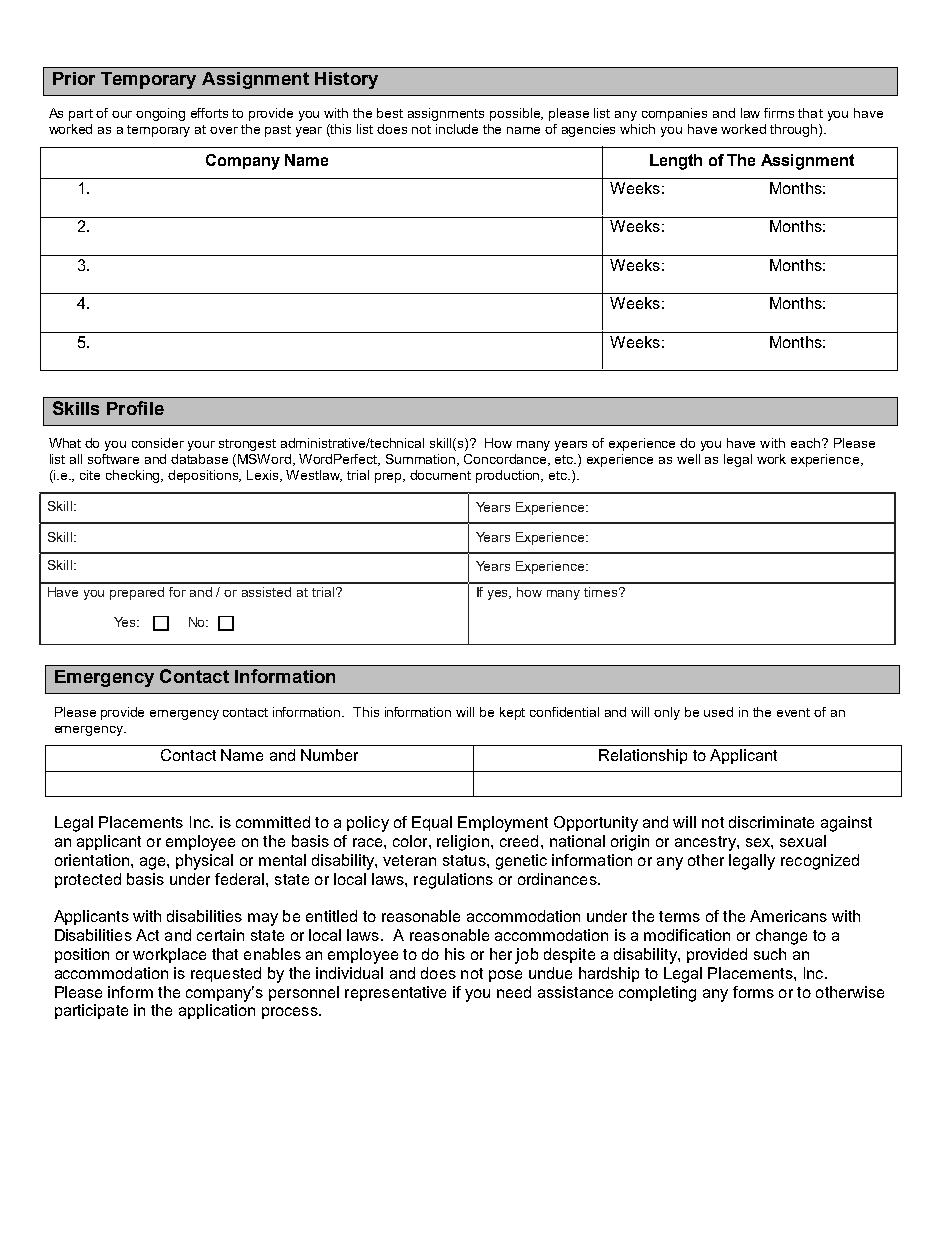 The height and width of the document is (1233, 952). What do you see at coordinates (492, 425) in the document?
I see `Cell` at bounding box center [492, 425].
